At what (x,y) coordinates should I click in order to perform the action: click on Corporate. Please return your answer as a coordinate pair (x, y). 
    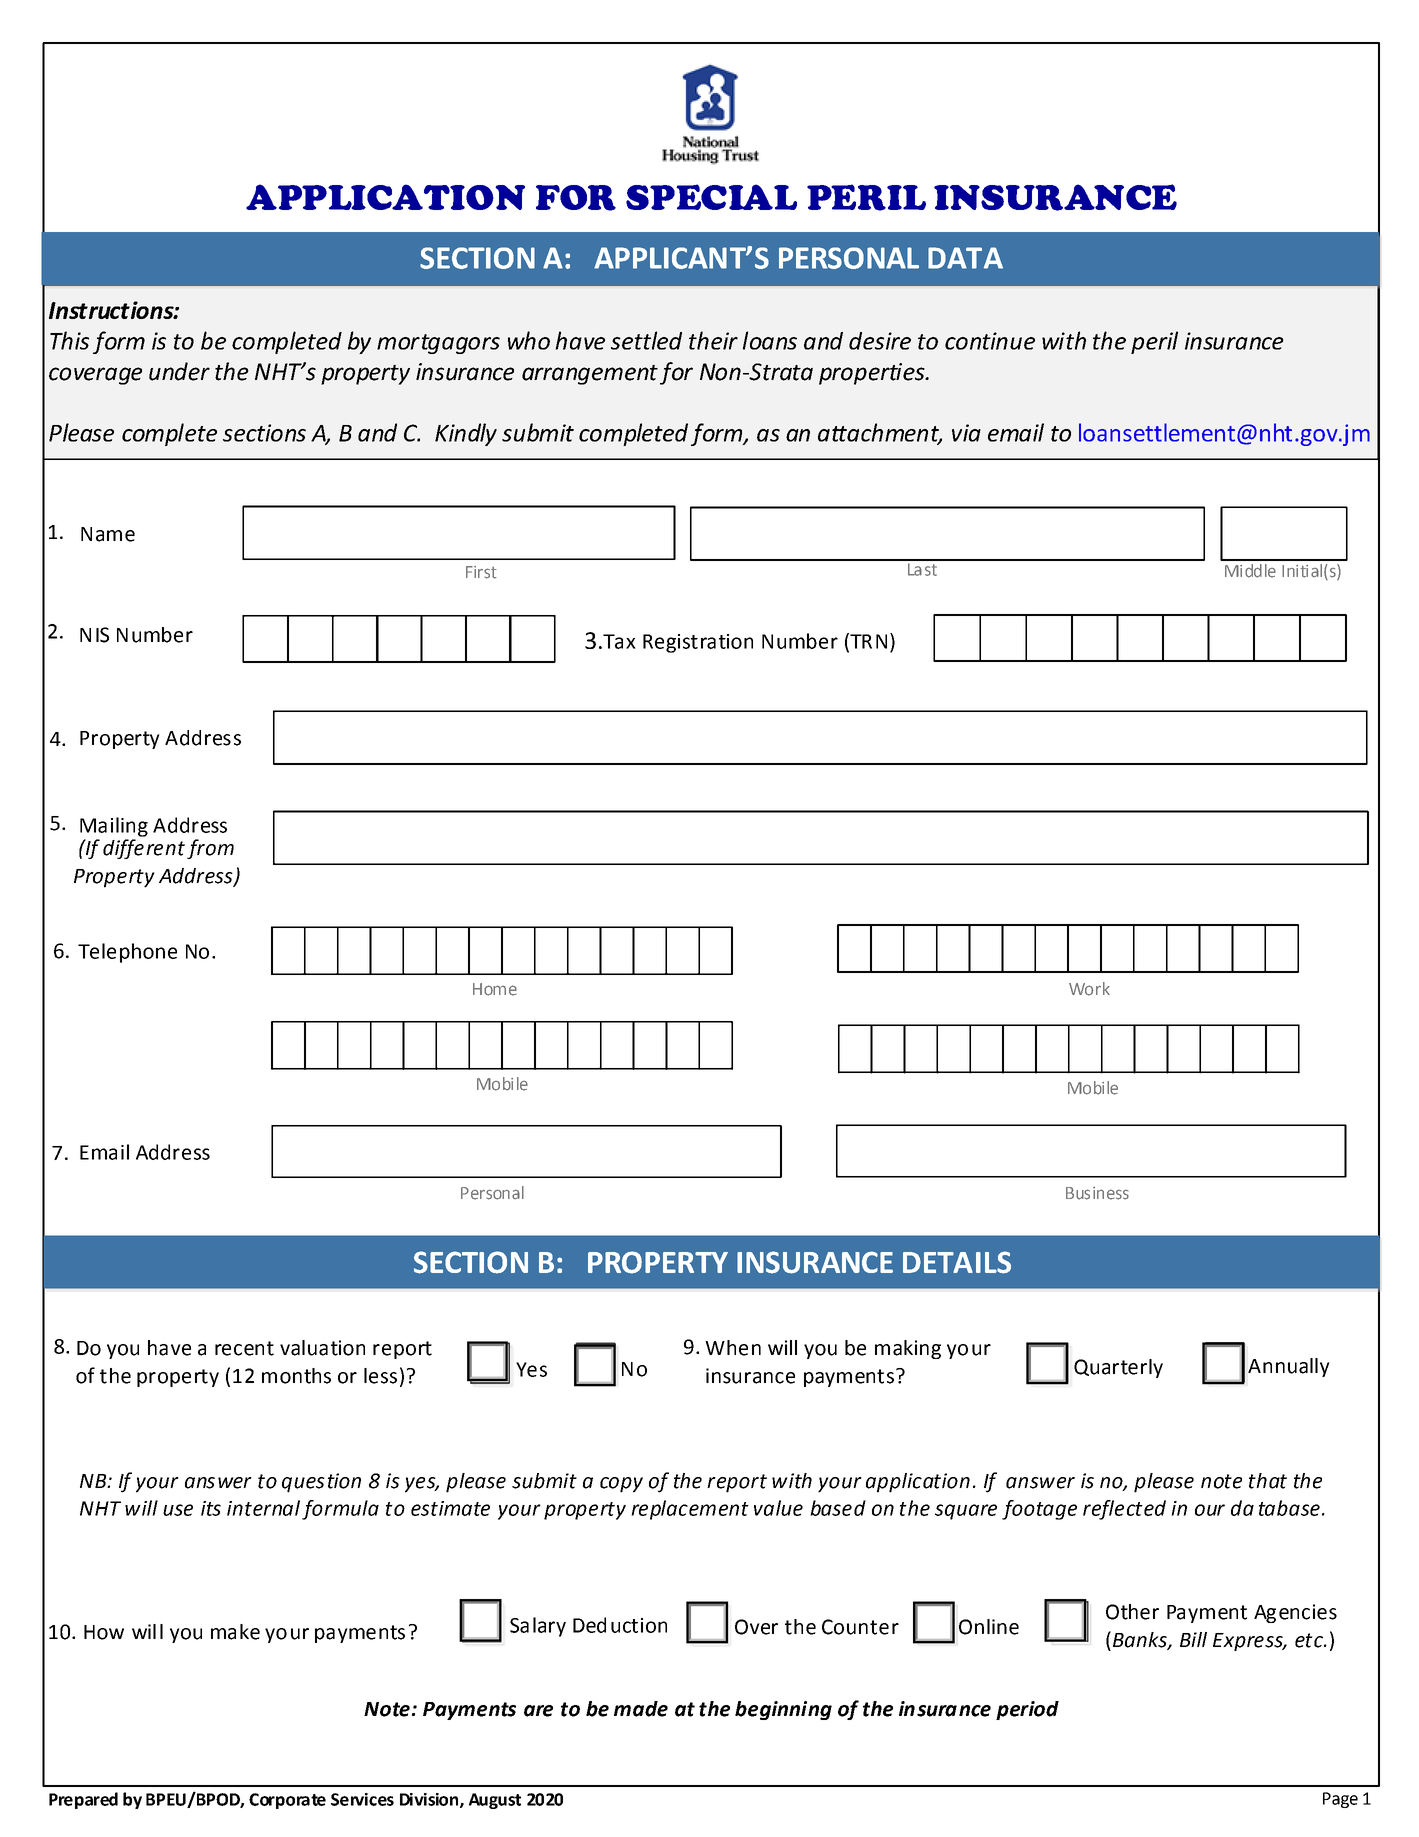
    Looking at the image, I should click on (287, 1801).
